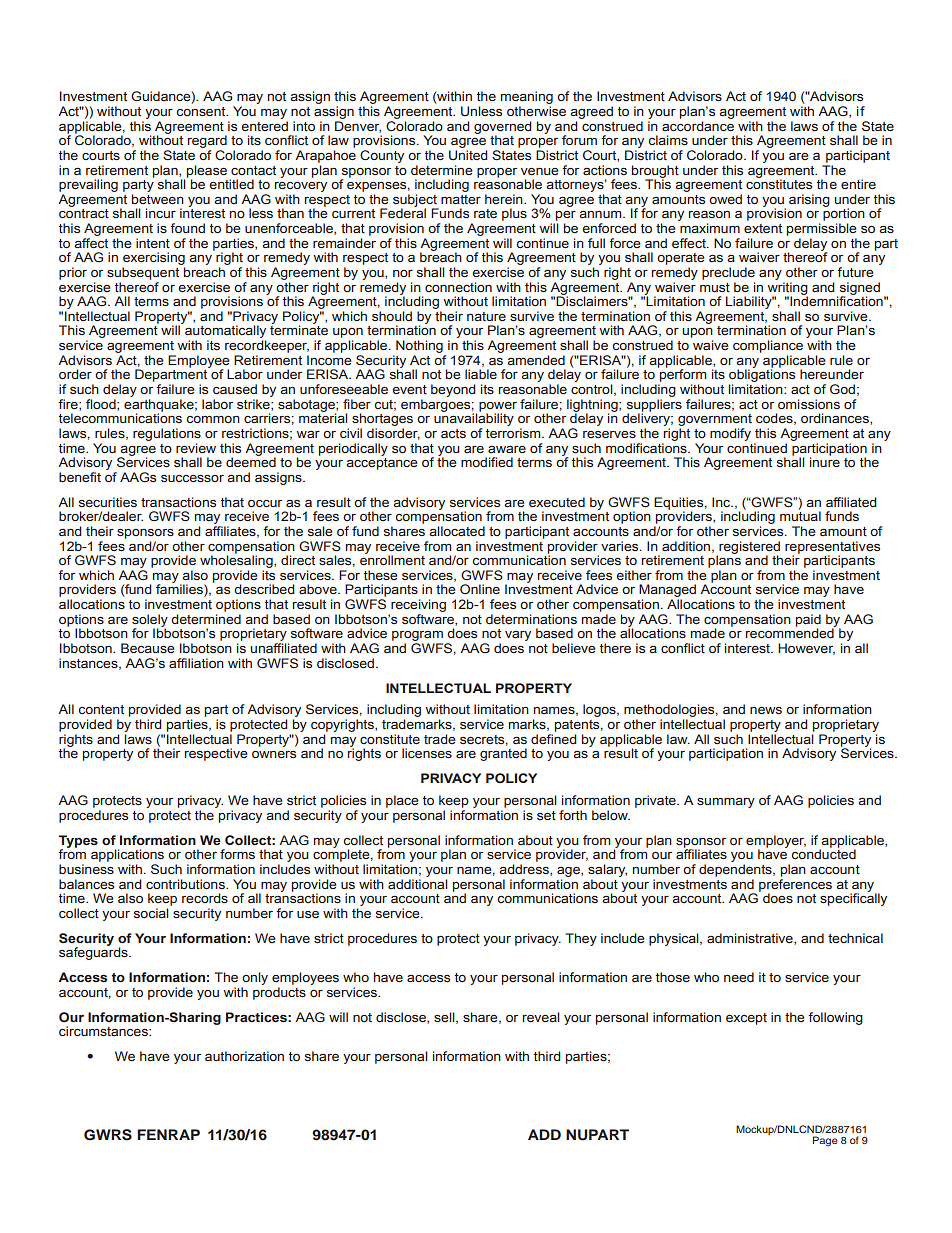 Image resolution: width=952 pixels, height=1233 pixels. Describe the element at coordinates (150, 621) in the screenshot. I see `solely` at that location.
